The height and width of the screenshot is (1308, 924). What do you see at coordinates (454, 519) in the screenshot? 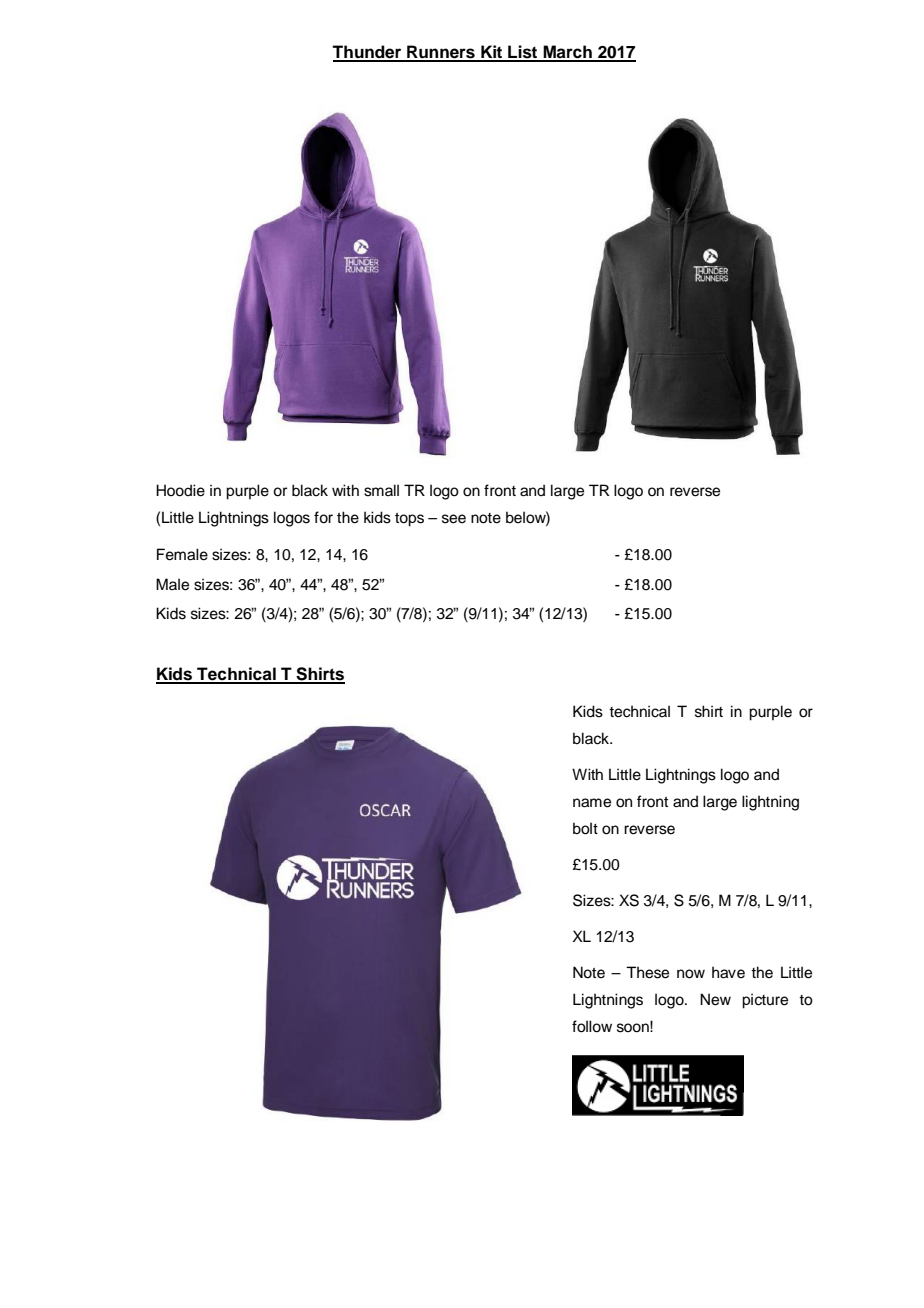
I see `see` at bounding box center [454, 519].
